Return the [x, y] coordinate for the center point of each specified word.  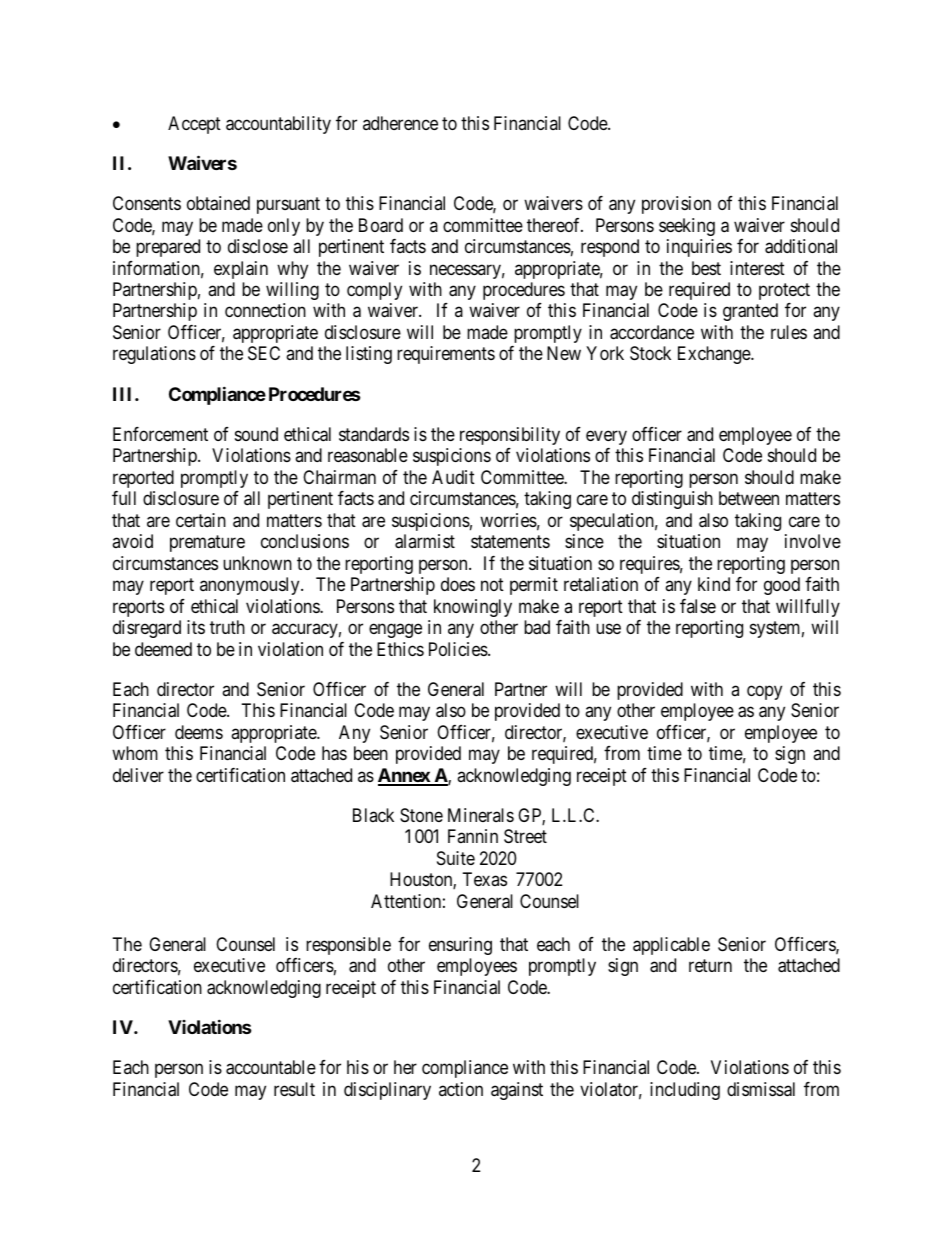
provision [676, 205]
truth [227, 627]
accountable [271, 1067]
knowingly [473, 608]
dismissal [761, 1089]
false [698, 606]
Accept [194, 125]
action [461, 1089]
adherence [400, 123]
